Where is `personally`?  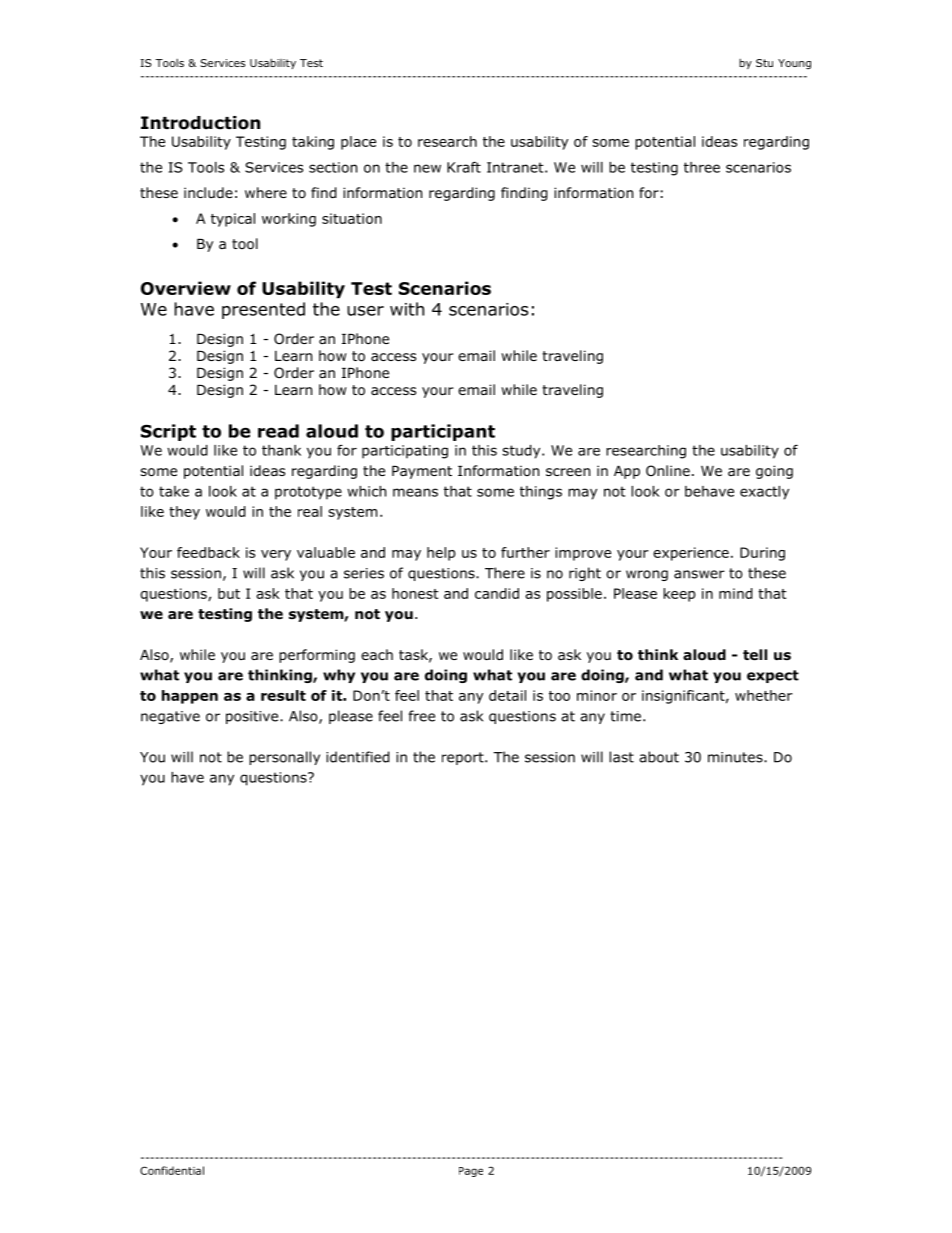
personally is located at coordinates (284, 758).
